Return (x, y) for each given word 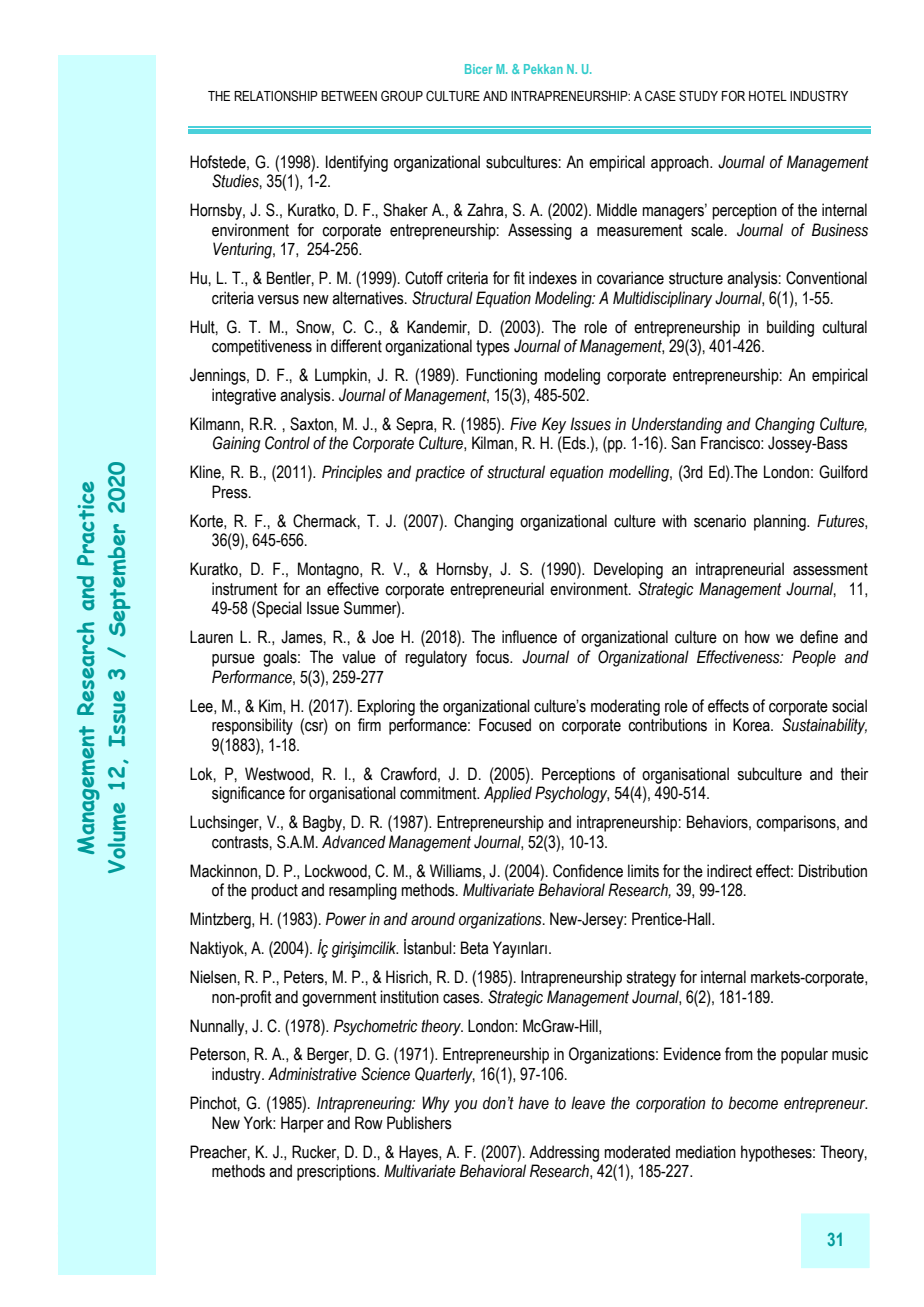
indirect (729, 871)
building (790, 328)
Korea (752, 725)
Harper (302, 1124)
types (493, 348)
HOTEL (768, 96)
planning (781, 522)
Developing (628, 570)
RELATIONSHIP (276, 96)
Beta (474, 948)
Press (231, 492)
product (274, 891)
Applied (508, 794)
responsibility (252, 726)
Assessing (540, 231)
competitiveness (262, 347)
